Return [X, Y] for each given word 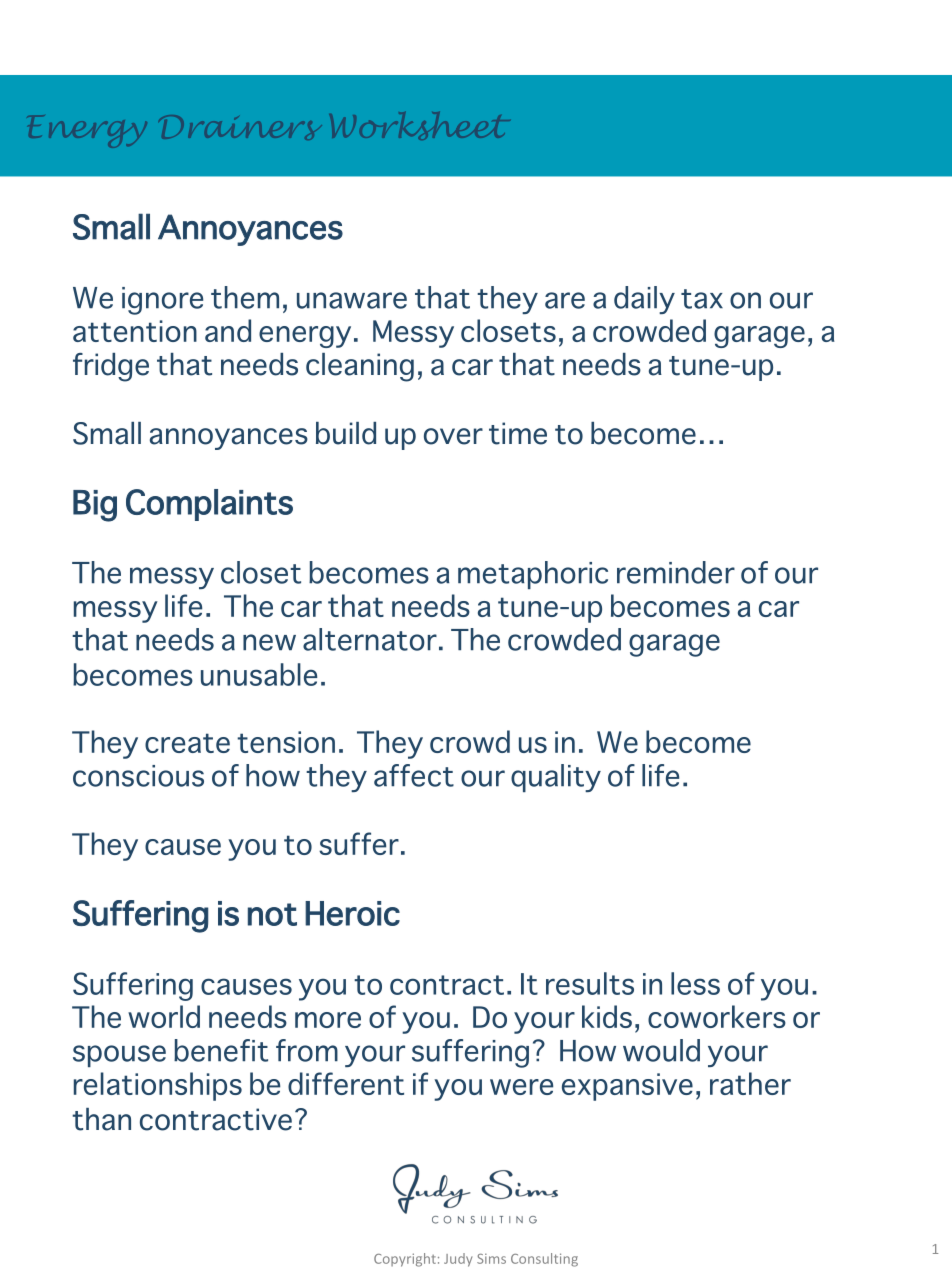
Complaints [209, 505]
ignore [162, 301]
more [328, 1020]
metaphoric [533, 575]
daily [644, 300]
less [695, 983]
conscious [138, 776]
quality [556, 778]
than [101, 1119]
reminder [676, 572]
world [164, 1016]
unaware [352, 300]
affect [414, 775]
